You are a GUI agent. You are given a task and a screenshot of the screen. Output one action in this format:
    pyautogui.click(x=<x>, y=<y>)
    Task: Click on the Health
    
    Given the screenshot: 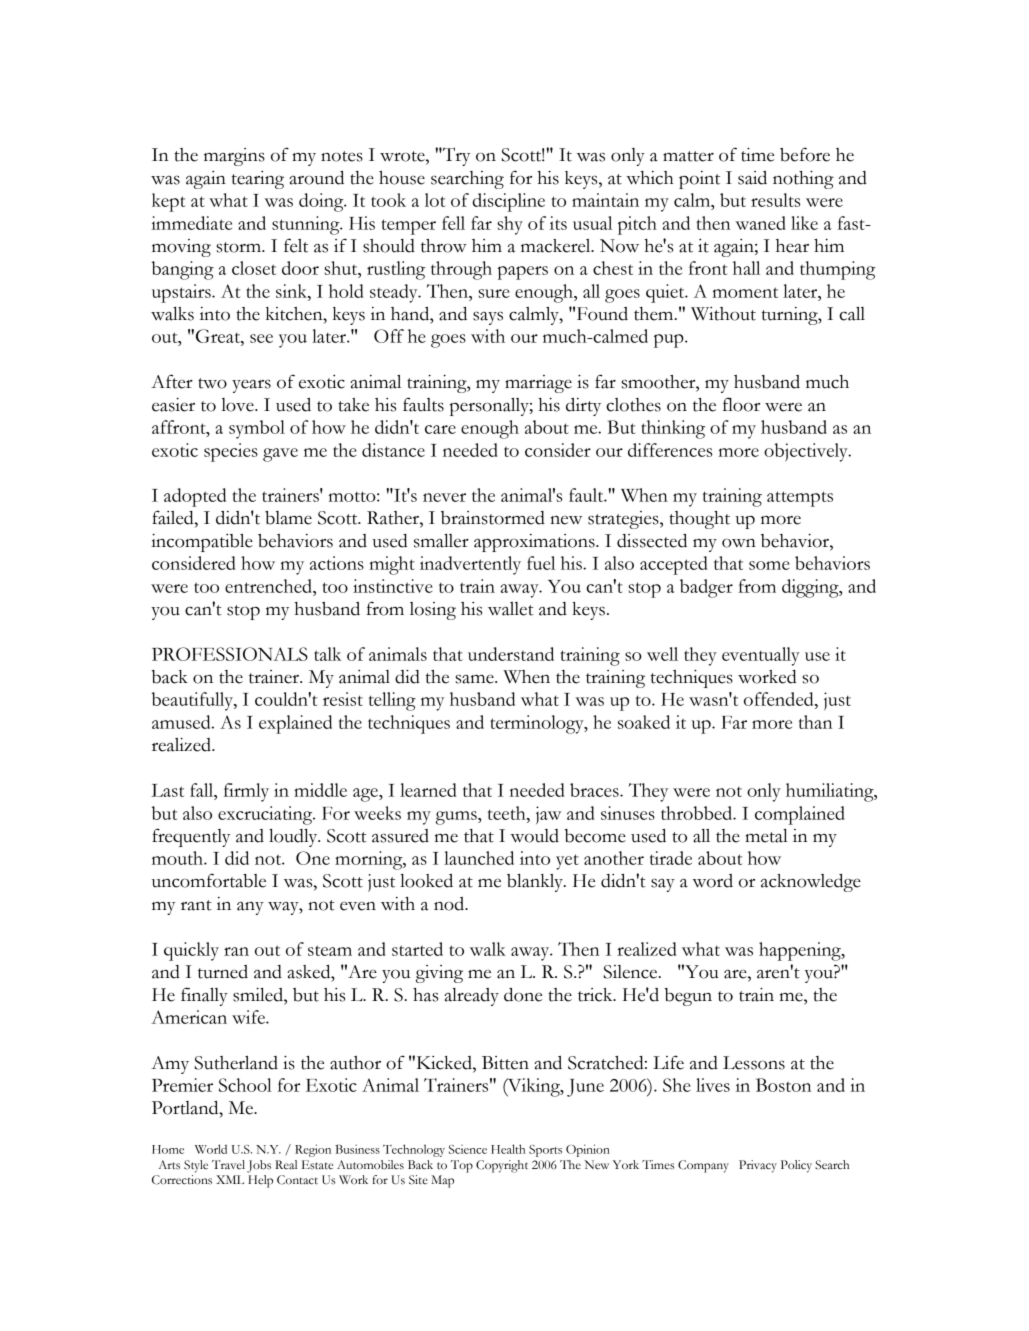 What is the action you would take?
    pyautogui.click(x=508, y=1149)
